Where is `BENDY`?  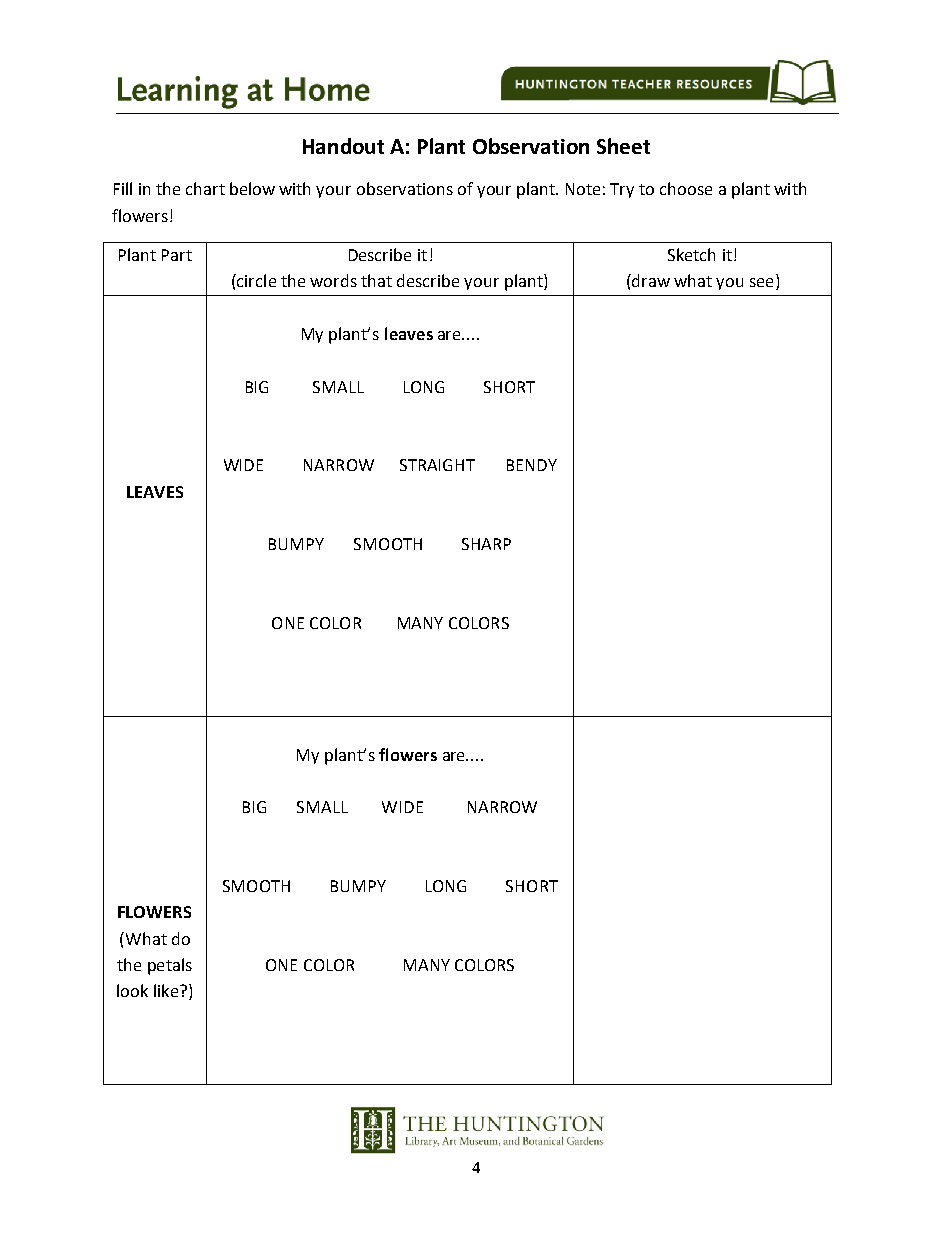 BENDY is located at coordinates (532, 465).
